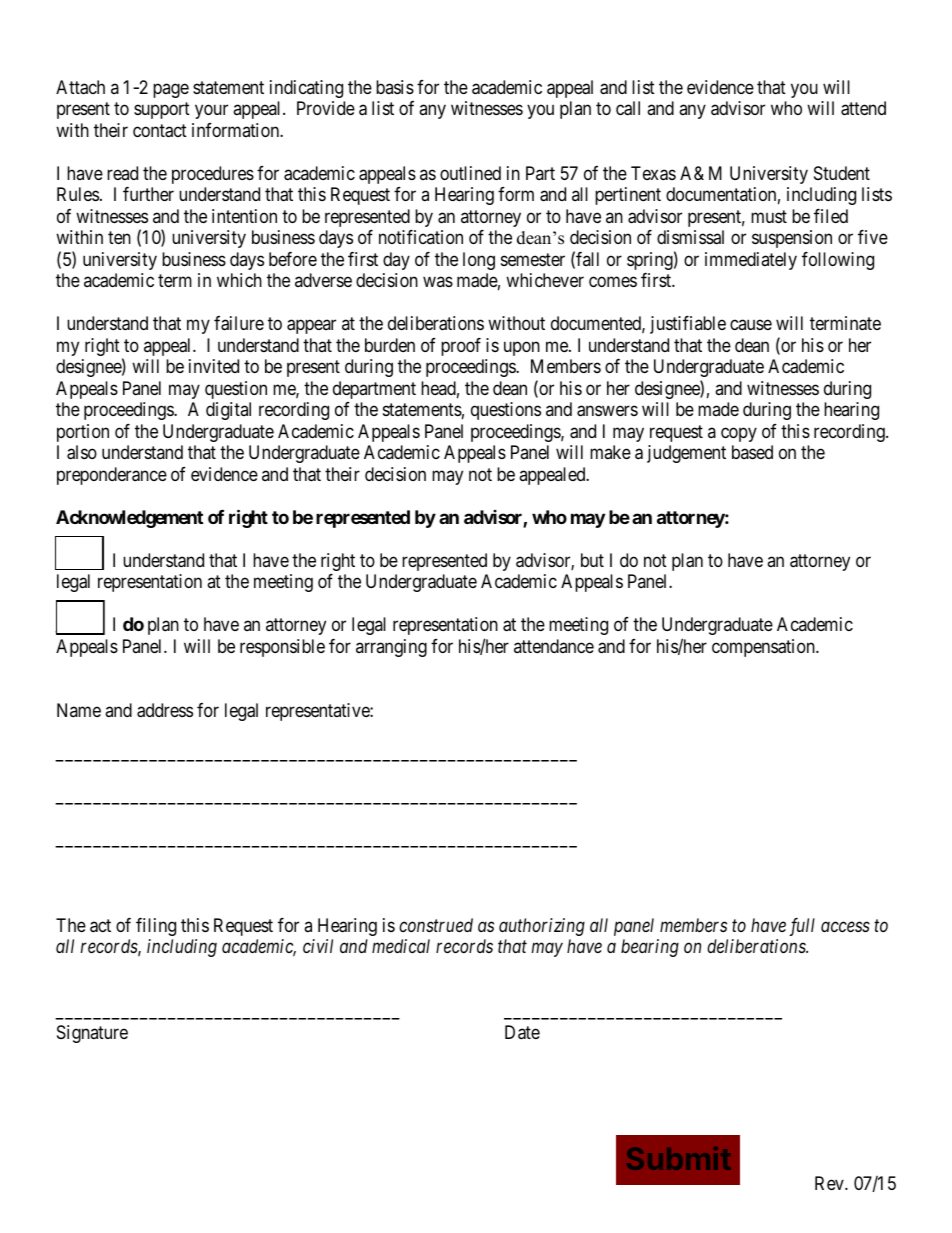  I want to click on cause, so click(751, 325).
